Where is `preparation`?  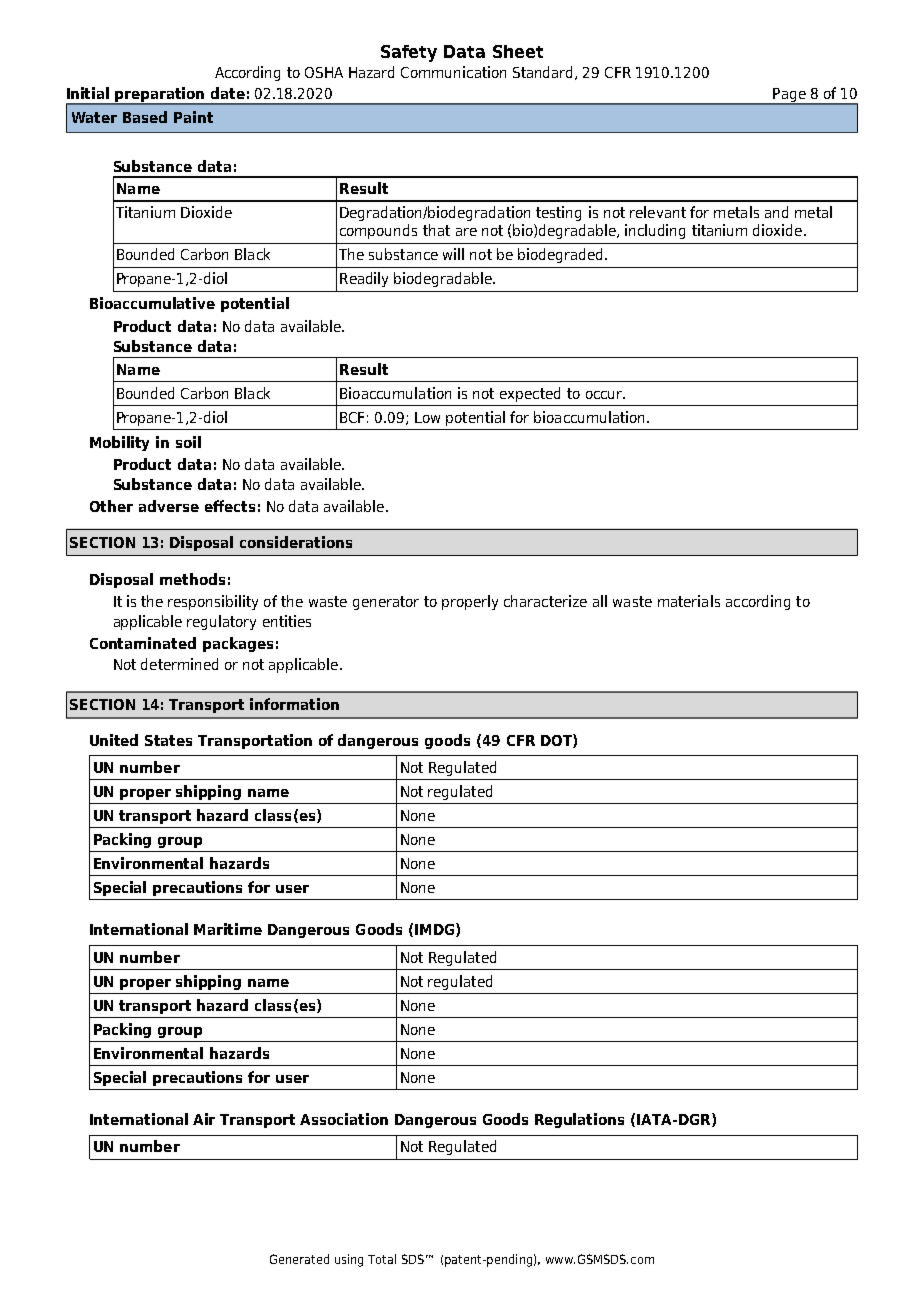
preparation is located at coordinates (160, 95).
